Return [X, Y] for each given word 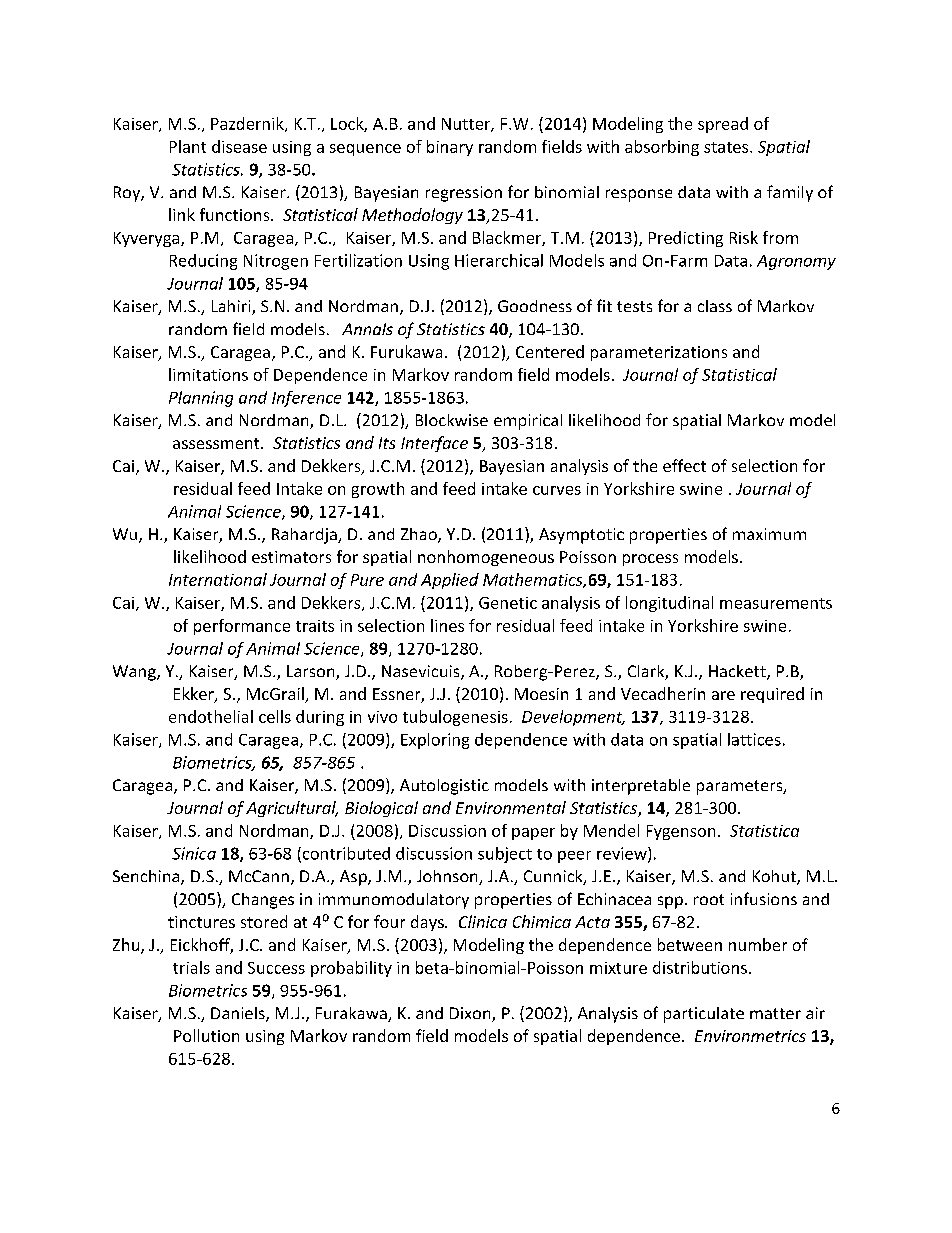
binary [450, 148]
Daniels [239, 1014]
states [727, 147]
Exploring [435, 741]
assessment [217, 443]
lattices [754, 739]
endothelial [211, 716]
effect [684, 465]
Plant [188, 146]
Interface [434, 444]
